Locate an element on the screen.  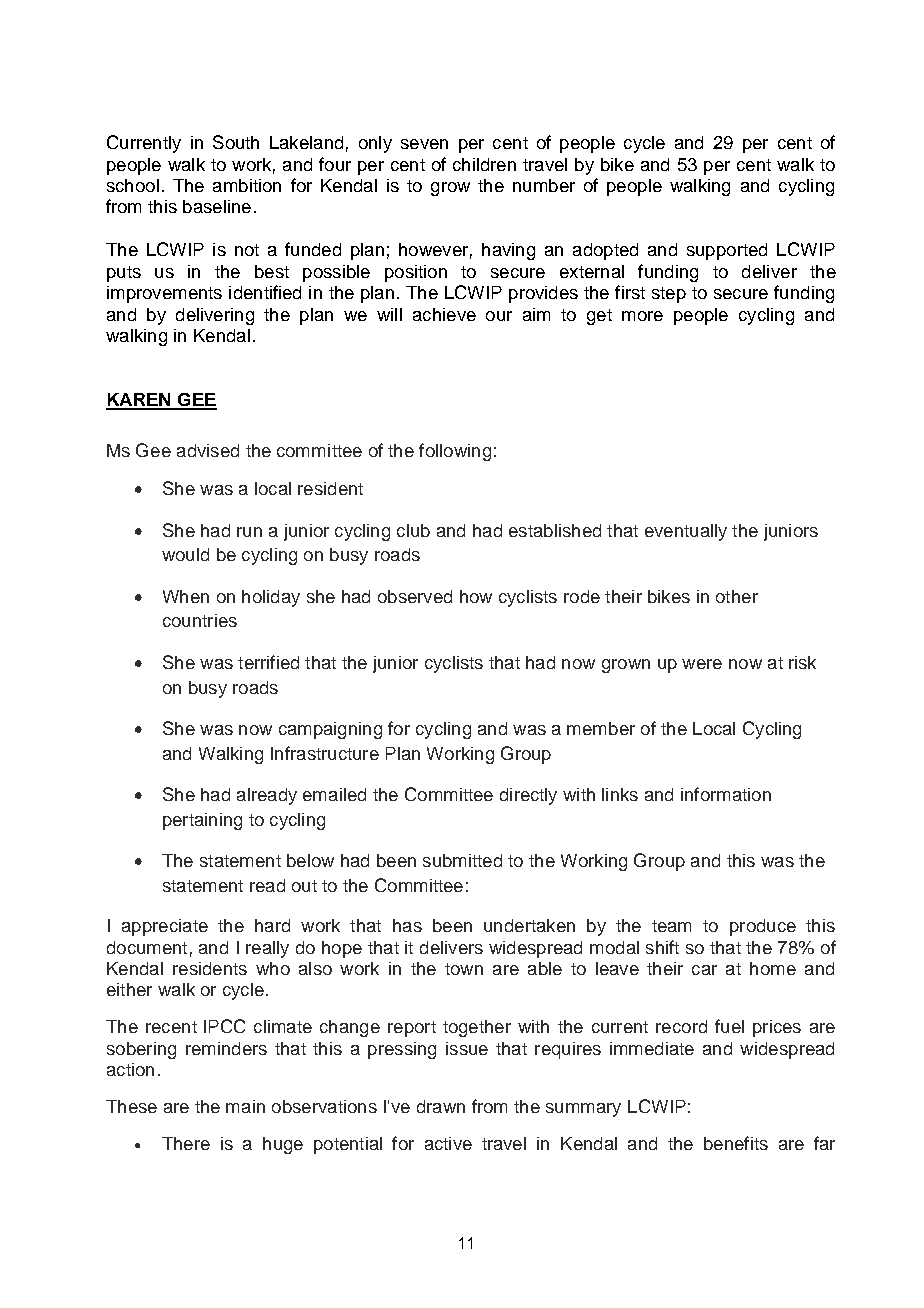
countries is located at coordinates (200, 620).
